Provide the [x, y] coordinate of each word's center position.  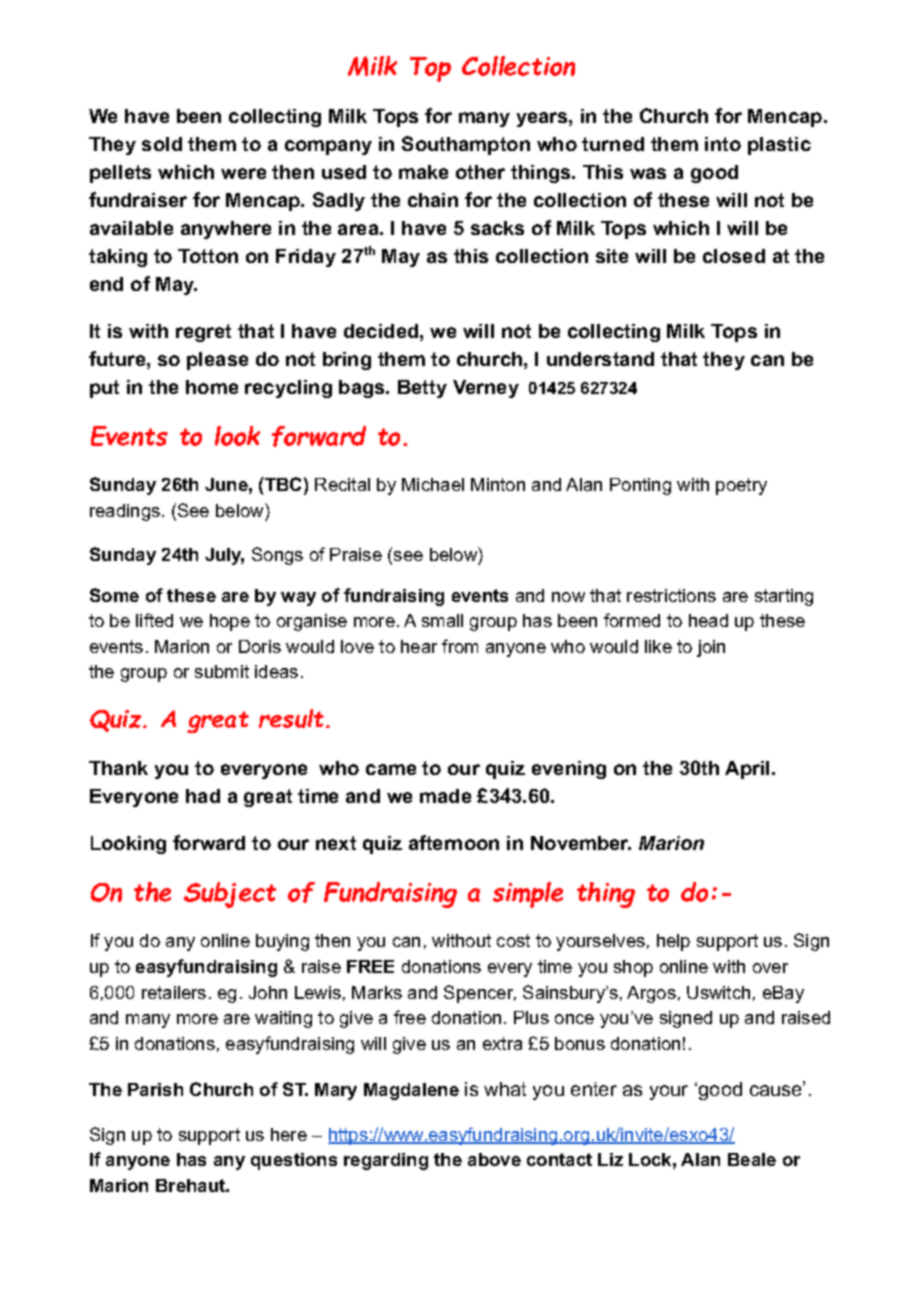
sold [162, 144]
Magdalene [411, 1091]
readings [125, 512]
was [648, 173]
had [203, 796]
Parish [155, 1089]
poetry [741, 486]
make [423, 172]
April [749, 770]
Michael [433, 484]
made [445, 796]
